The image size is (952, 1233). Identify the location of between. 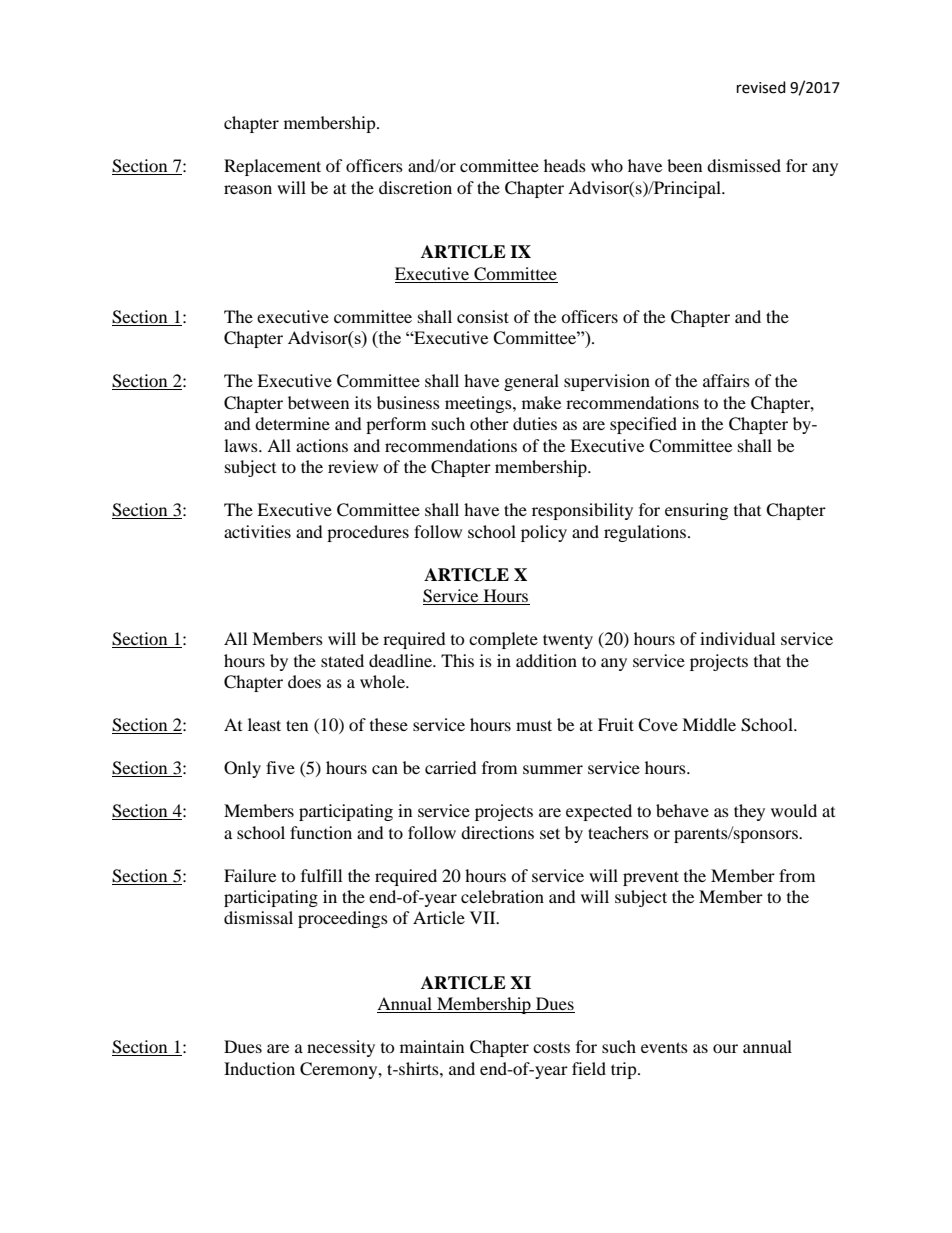
(318, 402).
